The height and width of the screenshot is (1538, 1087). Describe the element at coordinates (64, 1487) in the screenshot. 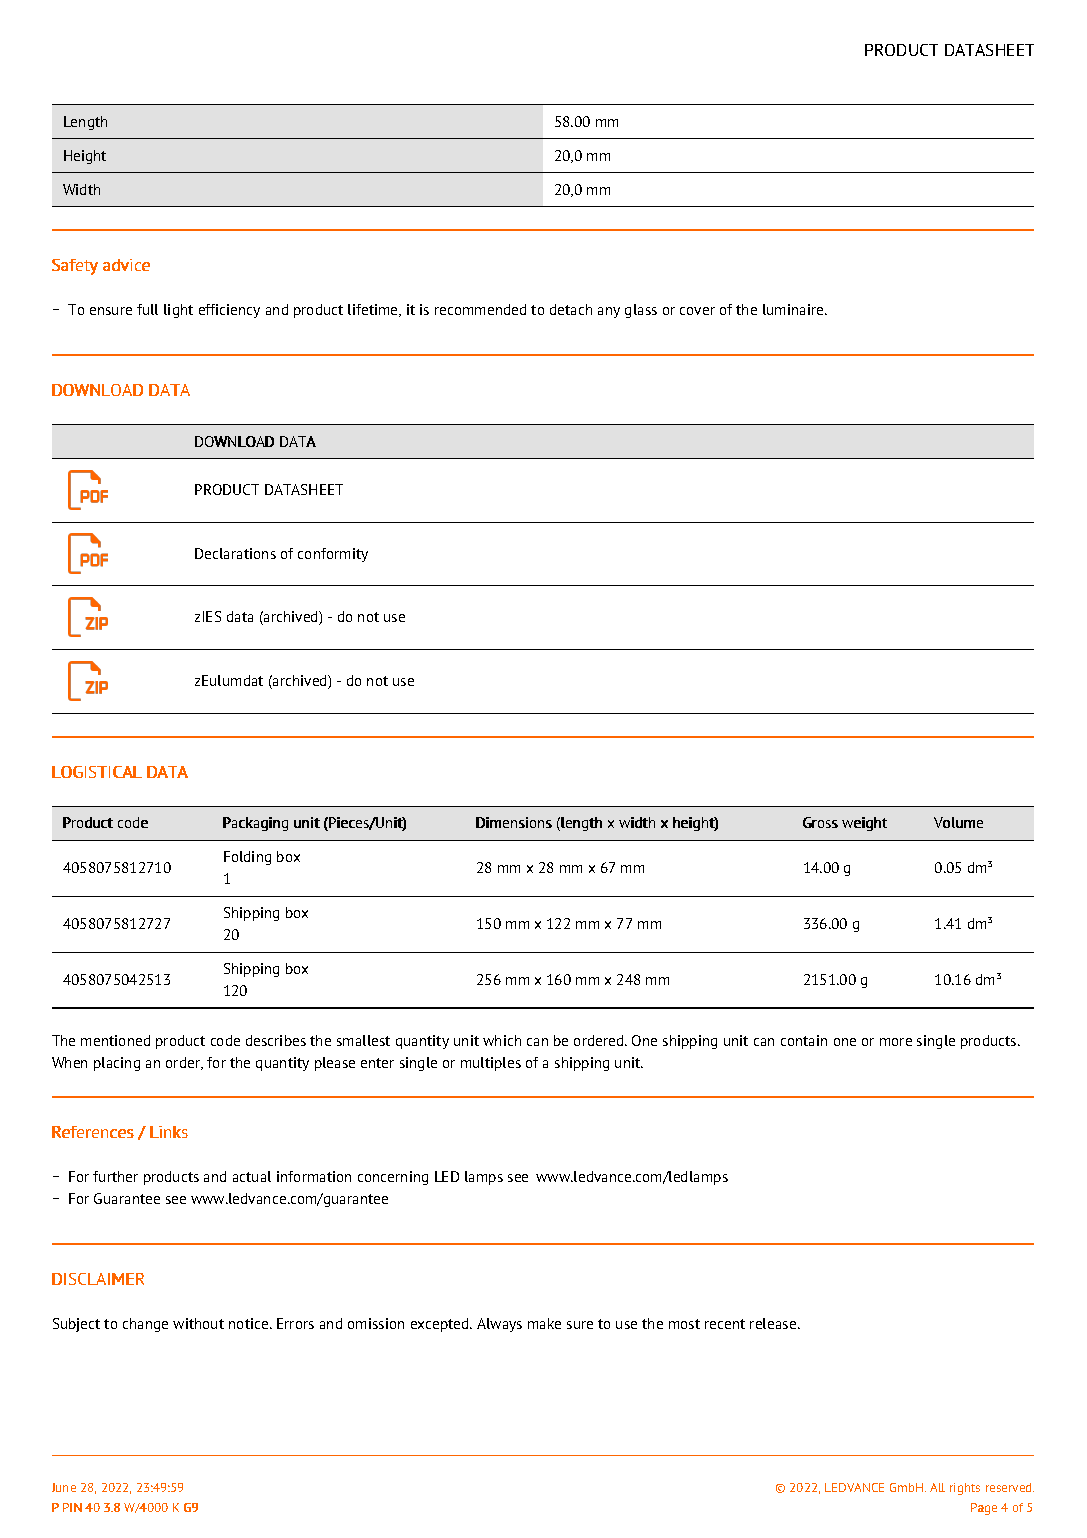

I see `June` at that location.
